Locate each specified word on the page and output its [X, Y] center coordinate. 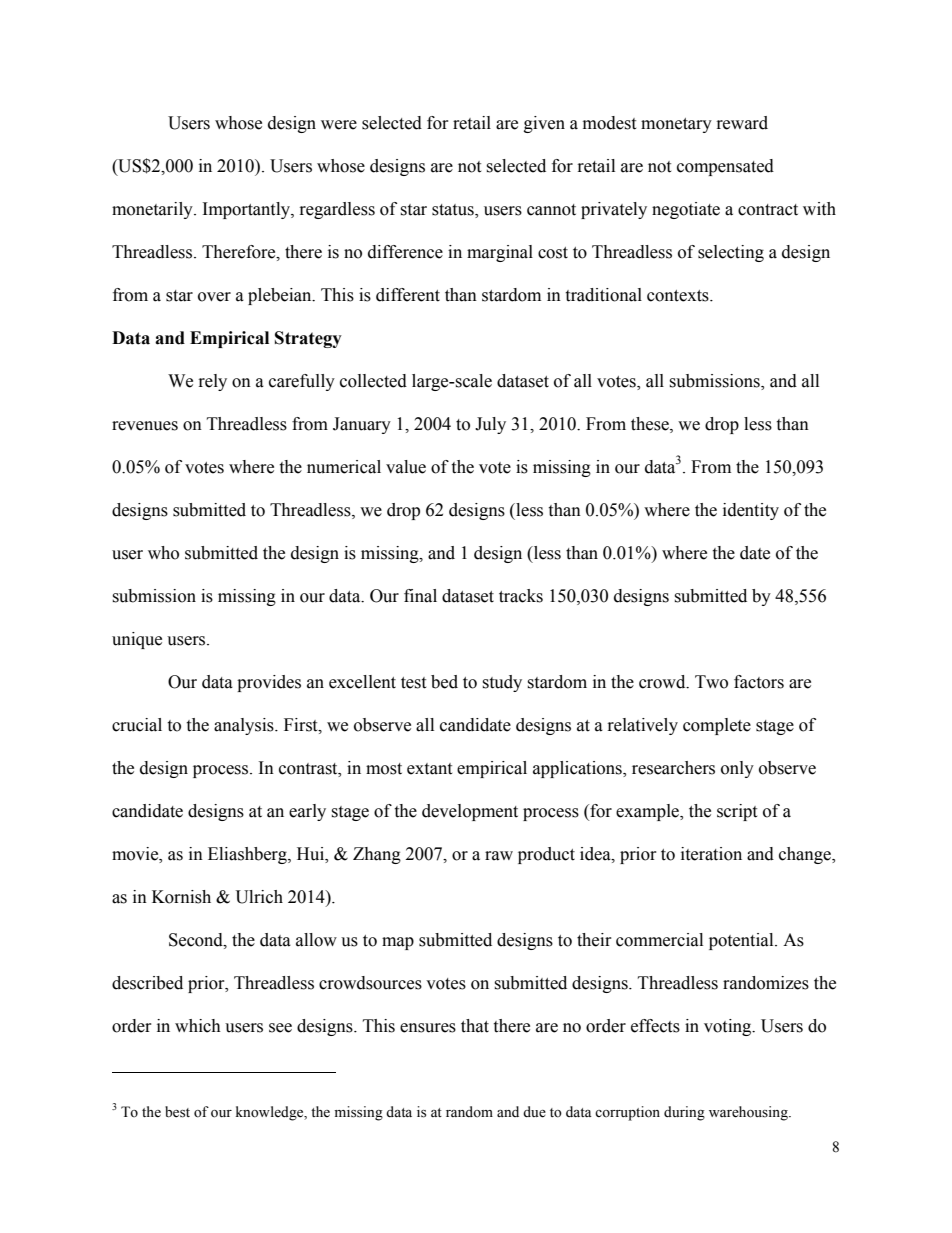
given [544, 124]
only [737, 769]
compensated [725, 167]
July [490, 425]
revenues [145, 426]
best [177, 1112]
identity [751, 511]
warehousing [749, 1113]
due [534, 1112]
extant [429, 769]
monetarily [153, 210]
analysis [245, 726]
